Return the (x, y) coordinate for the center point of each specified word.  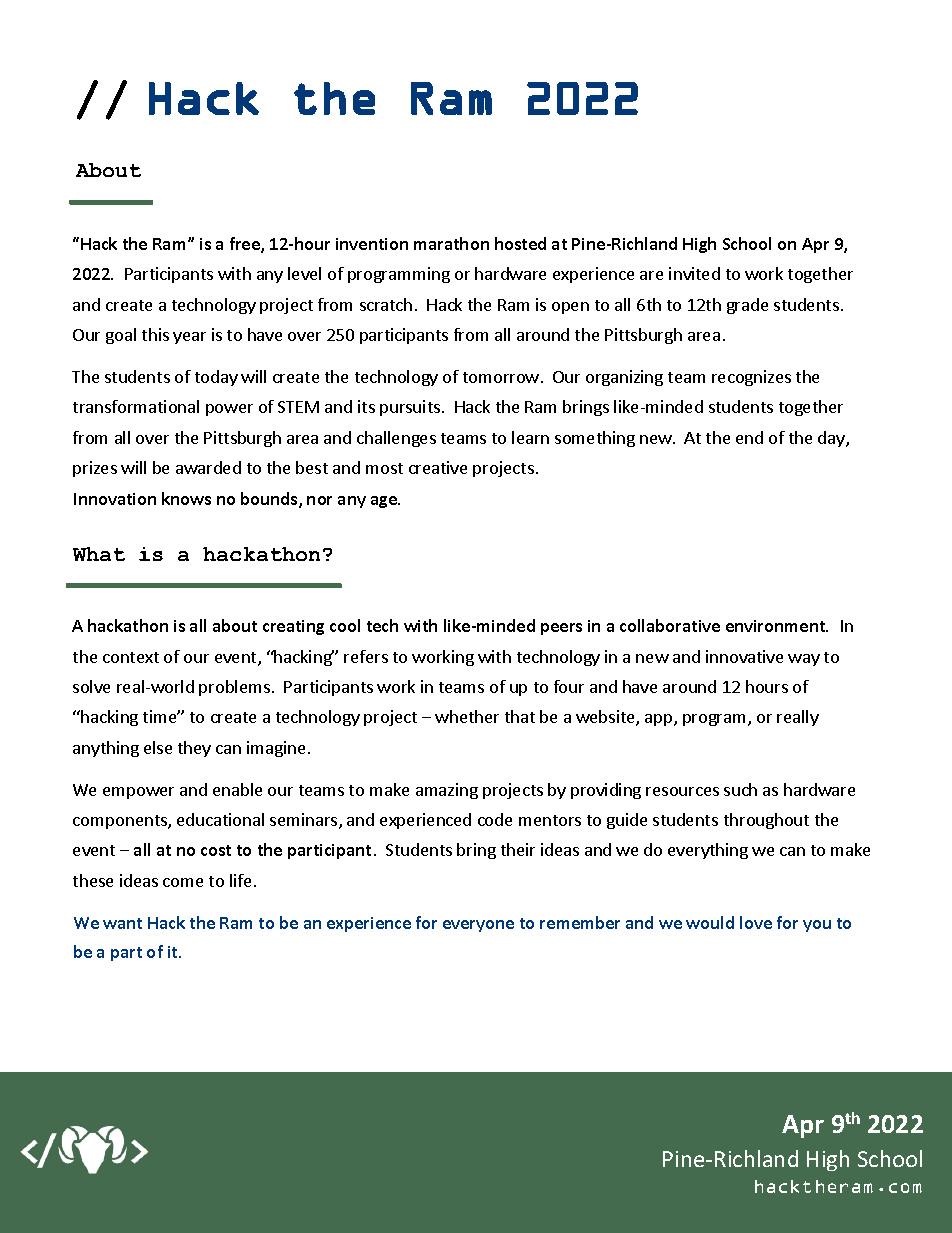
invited (694, 273)
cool (345, 625)
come (183, 882)
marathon (451, 243)
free (246, 245)
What (99, 554)
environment (777, 626)
